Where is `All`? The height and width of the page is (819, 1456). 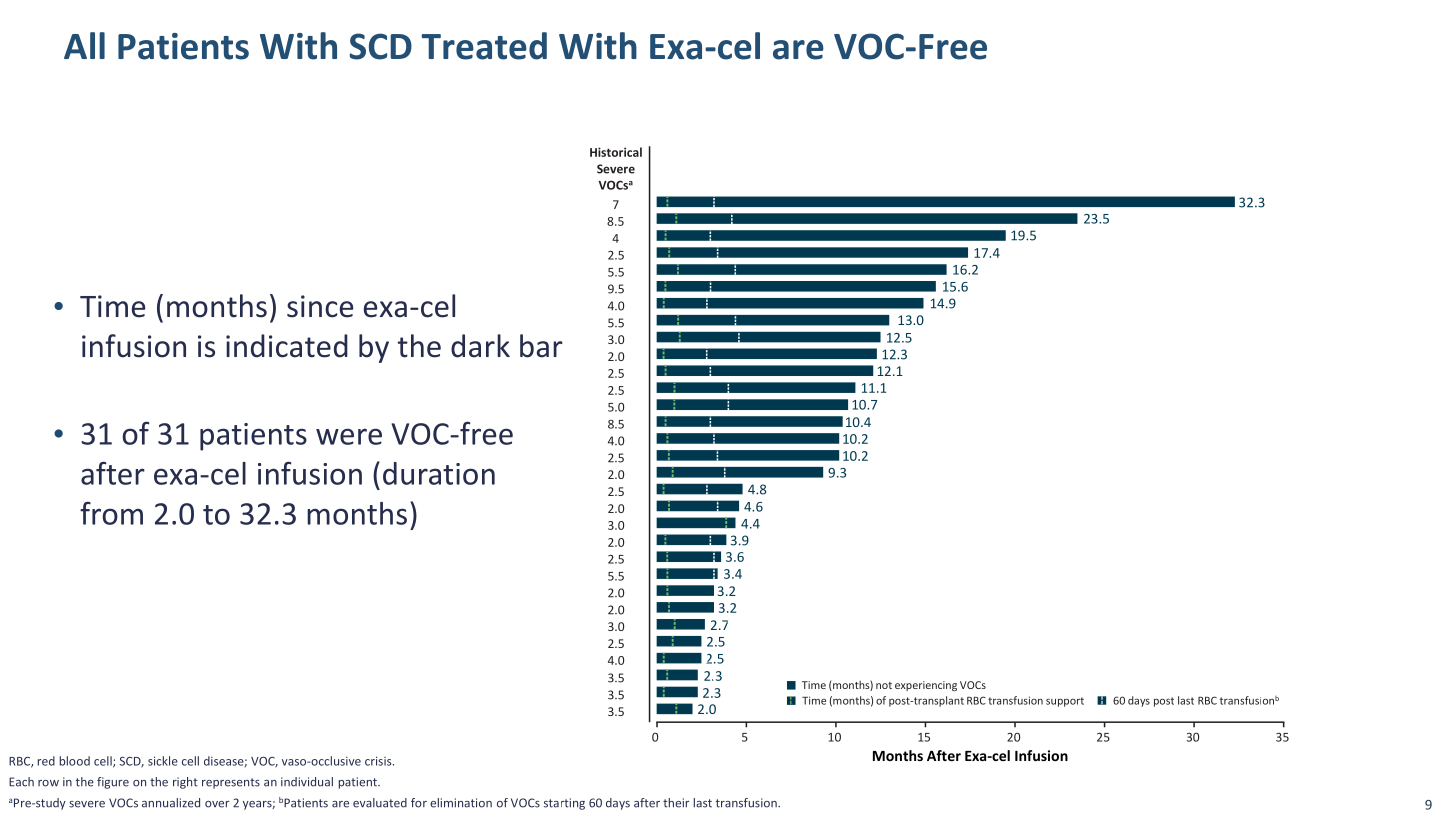 All is located at coordinates (84, 45).
